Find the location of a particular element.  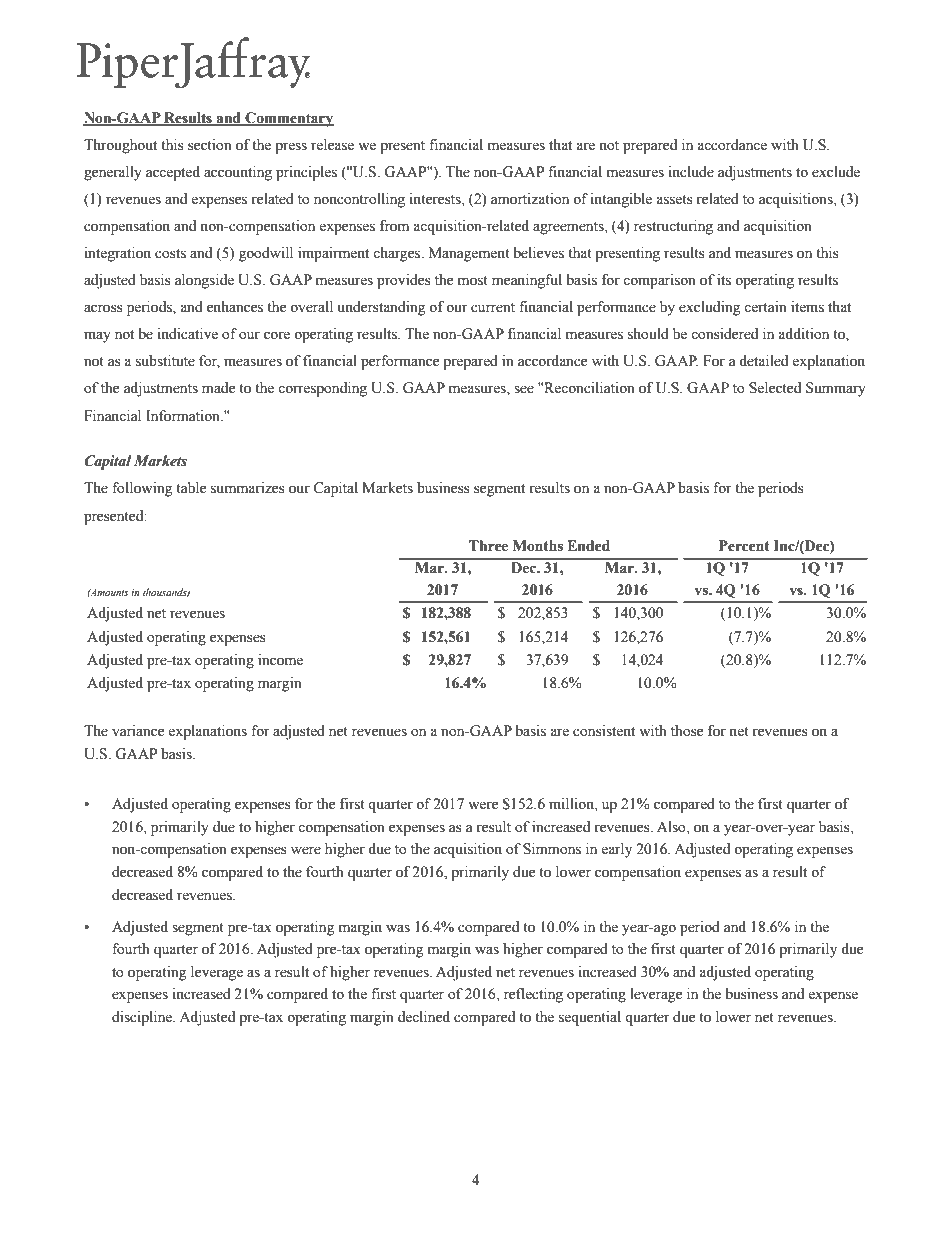

Information is located at coordinates (184, 416).
